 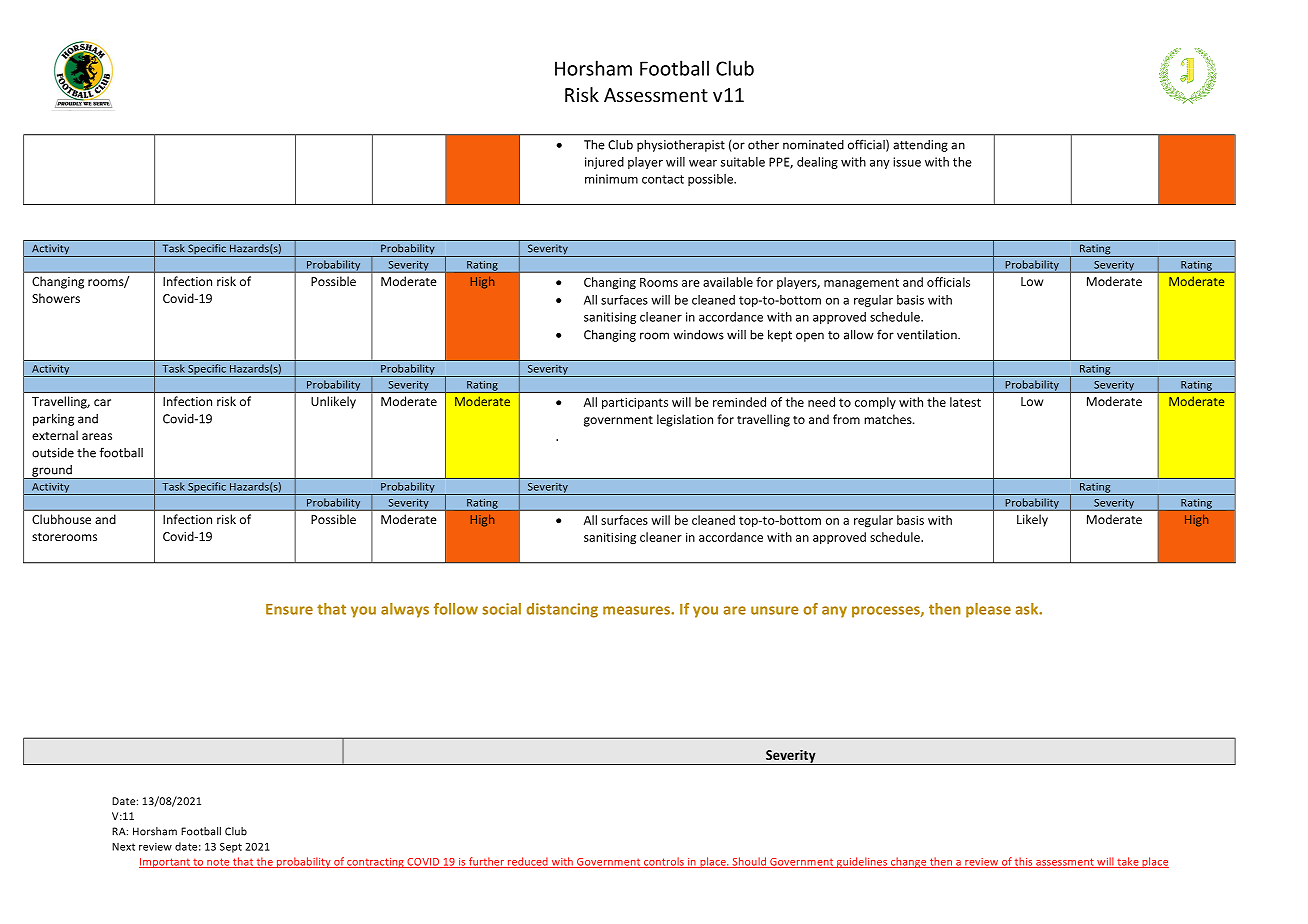 I want to click on car, so click(x=102, y=402).
